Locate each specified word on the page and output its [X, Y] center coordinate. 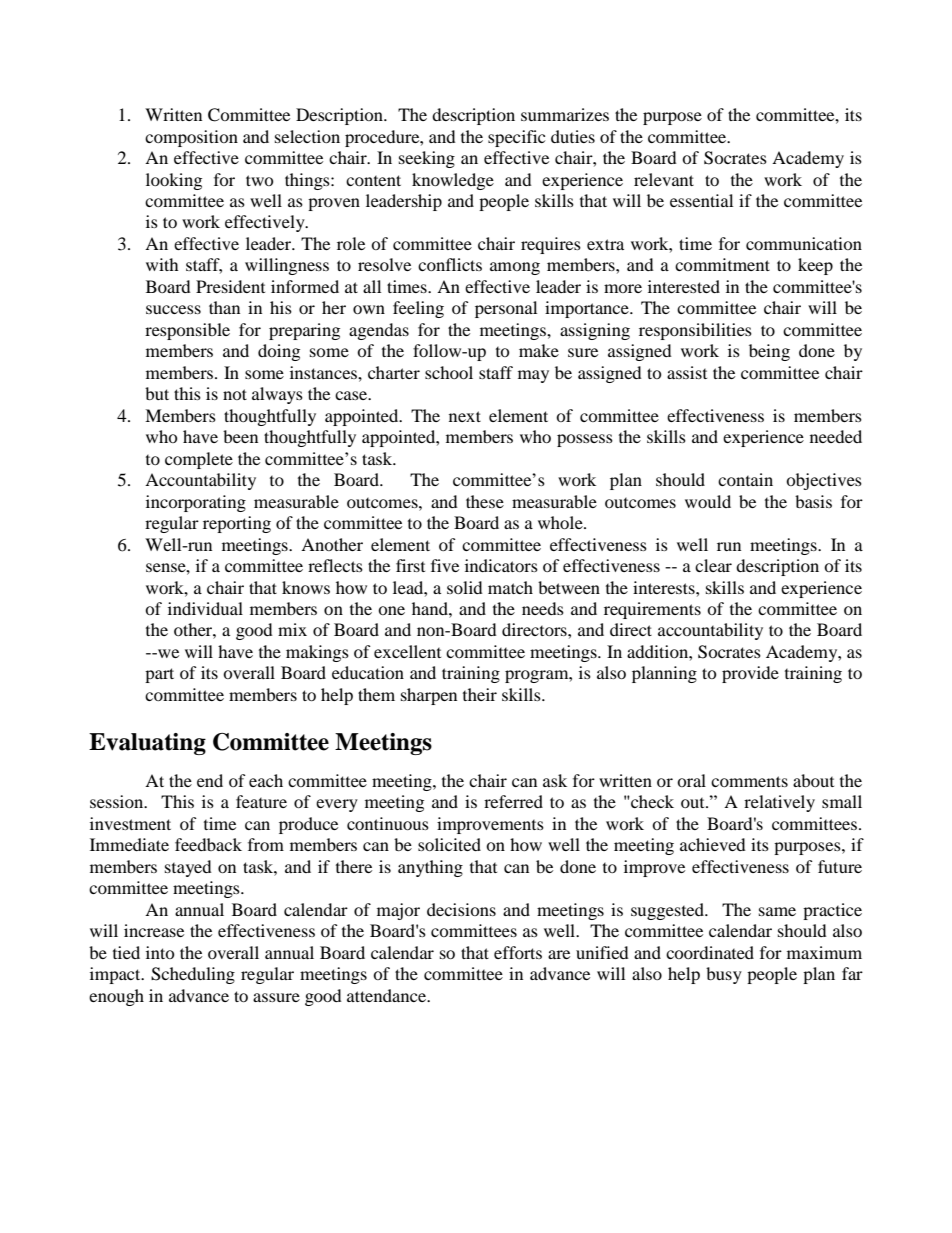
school [449, 372]
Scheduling [193, 975]
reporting [237, 524]
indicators [501, 565]
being [769, 352]
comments [749, 781]
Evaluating [147, 744]
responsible [187, 331]
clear [713, 565]
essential [701, 200]
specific [516, 138]
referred [513, 801]
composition [191, 138]
